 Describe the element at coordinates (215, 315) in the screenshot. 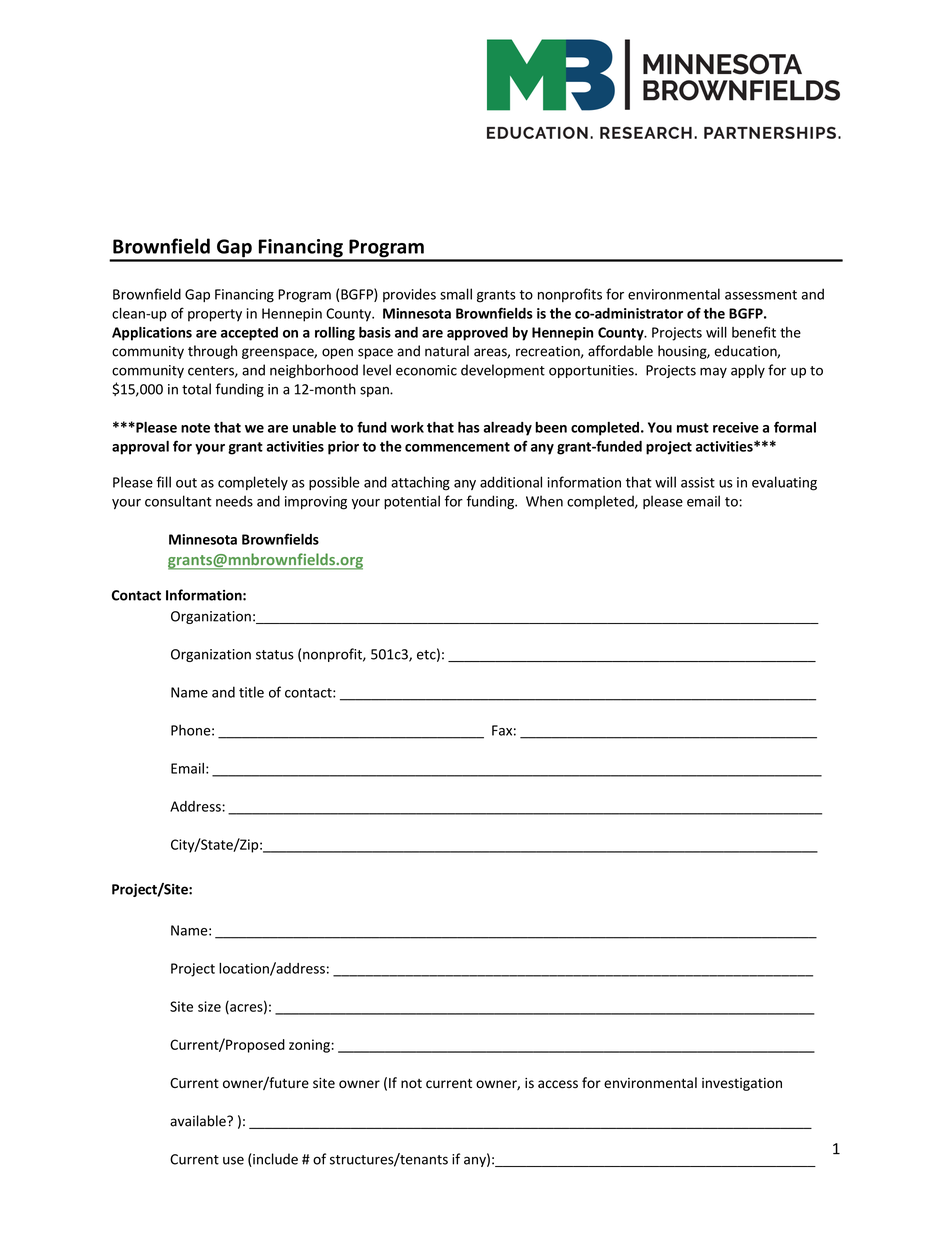

I see `property` at that location.
